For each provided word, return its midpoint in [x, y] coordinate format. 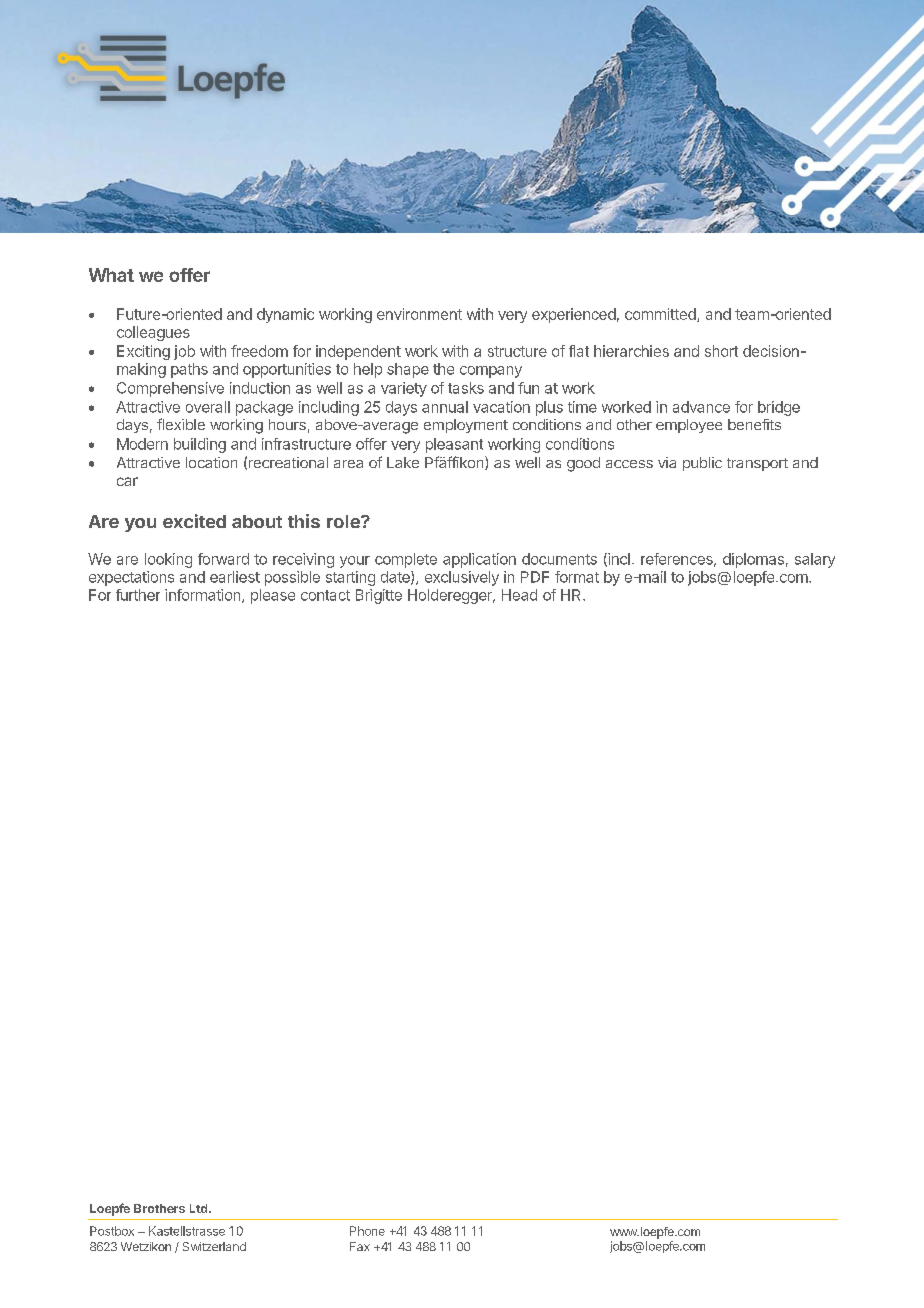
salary [815, 560]
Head [519, 595]
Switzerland [214, 1246]
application [479, 560]
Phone [367, 1231]
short [721, 351]
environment [419, 314]
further [138, 595]
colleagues [153, 333]
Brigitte [379, 596]
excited [194, 521]
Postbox [112, 1231]
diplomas [753, 560]
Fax [360, 1246]
